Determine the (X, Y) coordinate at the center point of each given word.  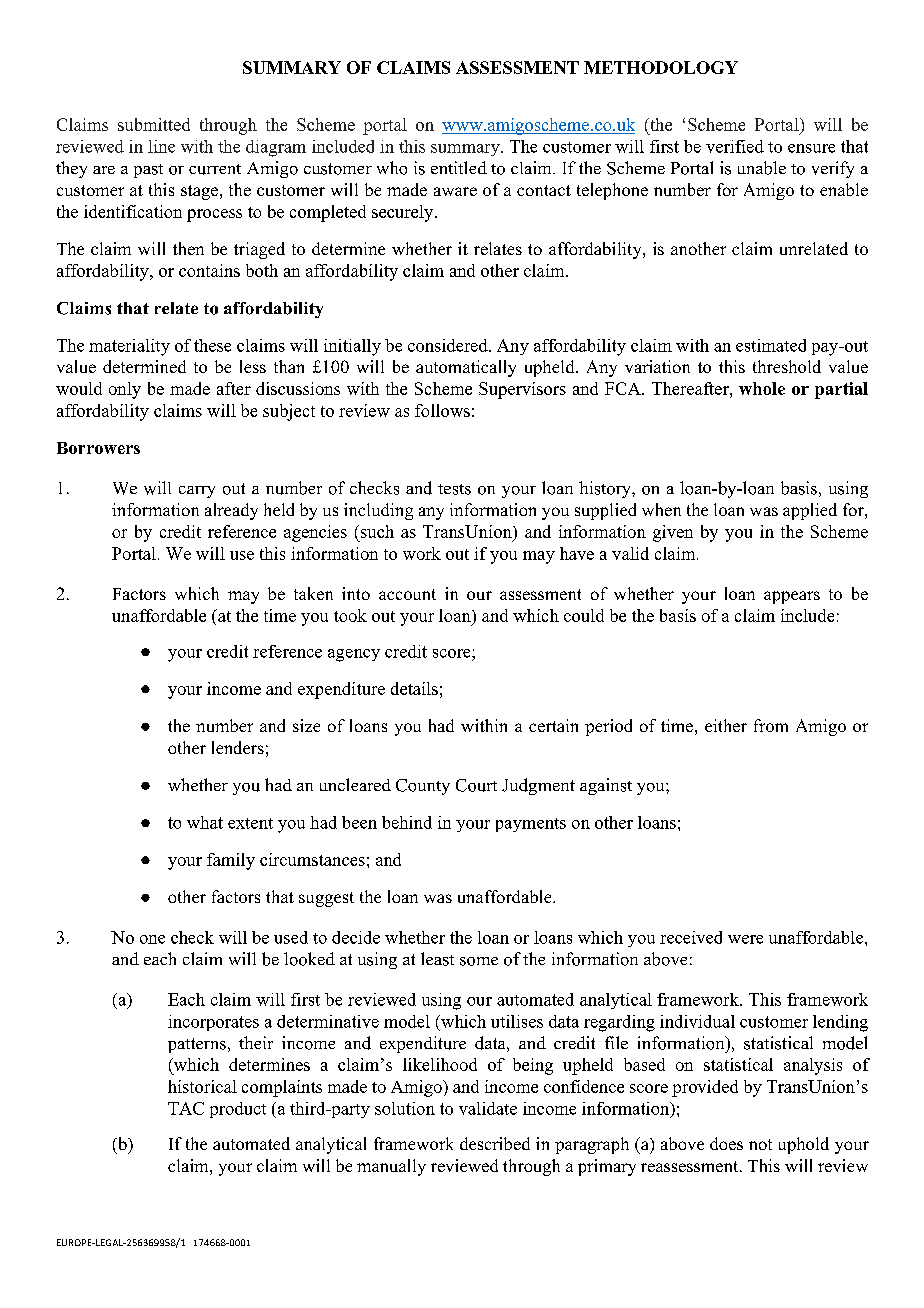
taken (313, 593)
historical (202, 1086)
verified (735, 146)
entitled (459, 167)
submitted (154, 124)
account (407, 594)
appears (792, 597)
